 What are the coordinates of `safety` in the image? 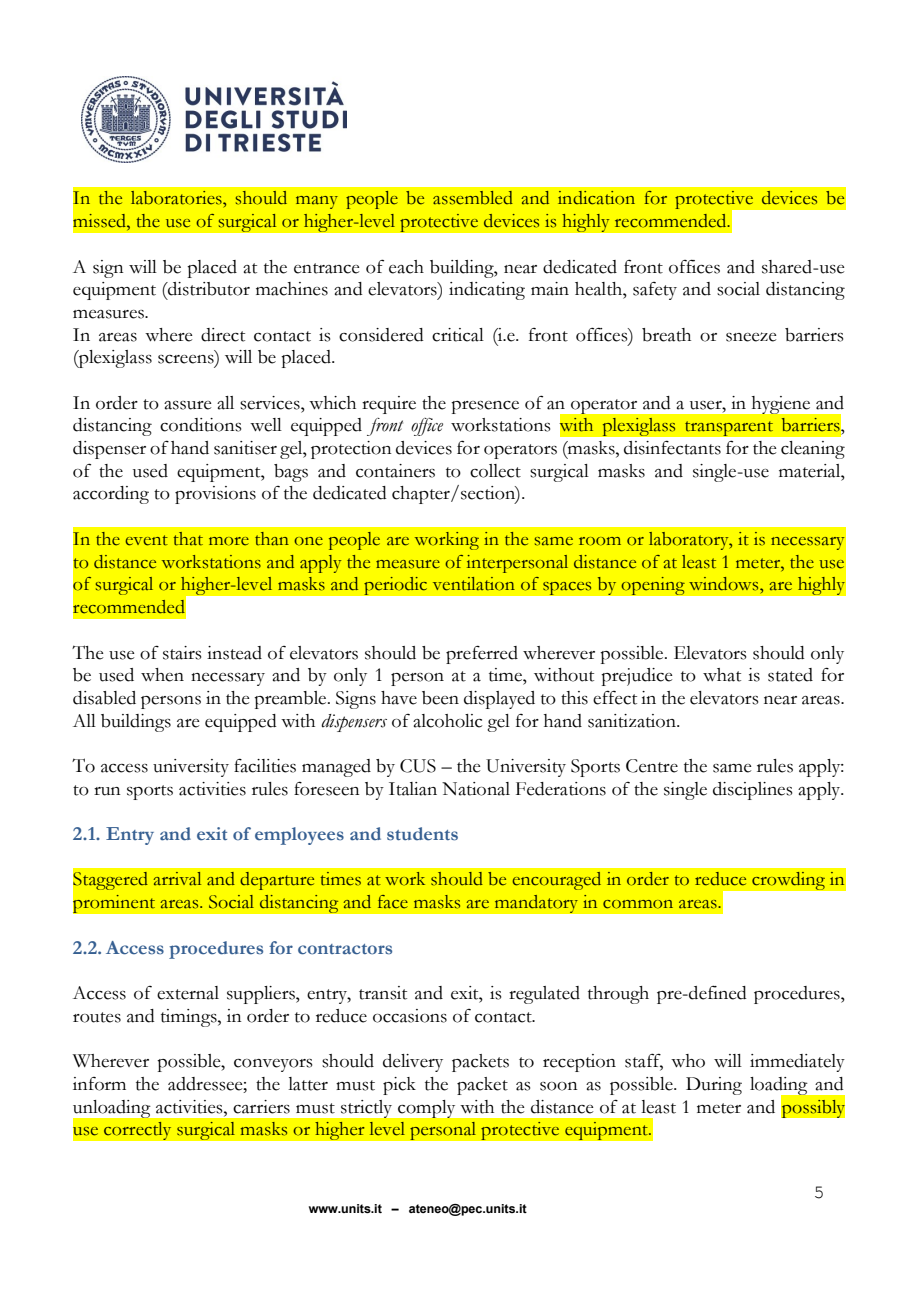 It's located at (655, 291).
